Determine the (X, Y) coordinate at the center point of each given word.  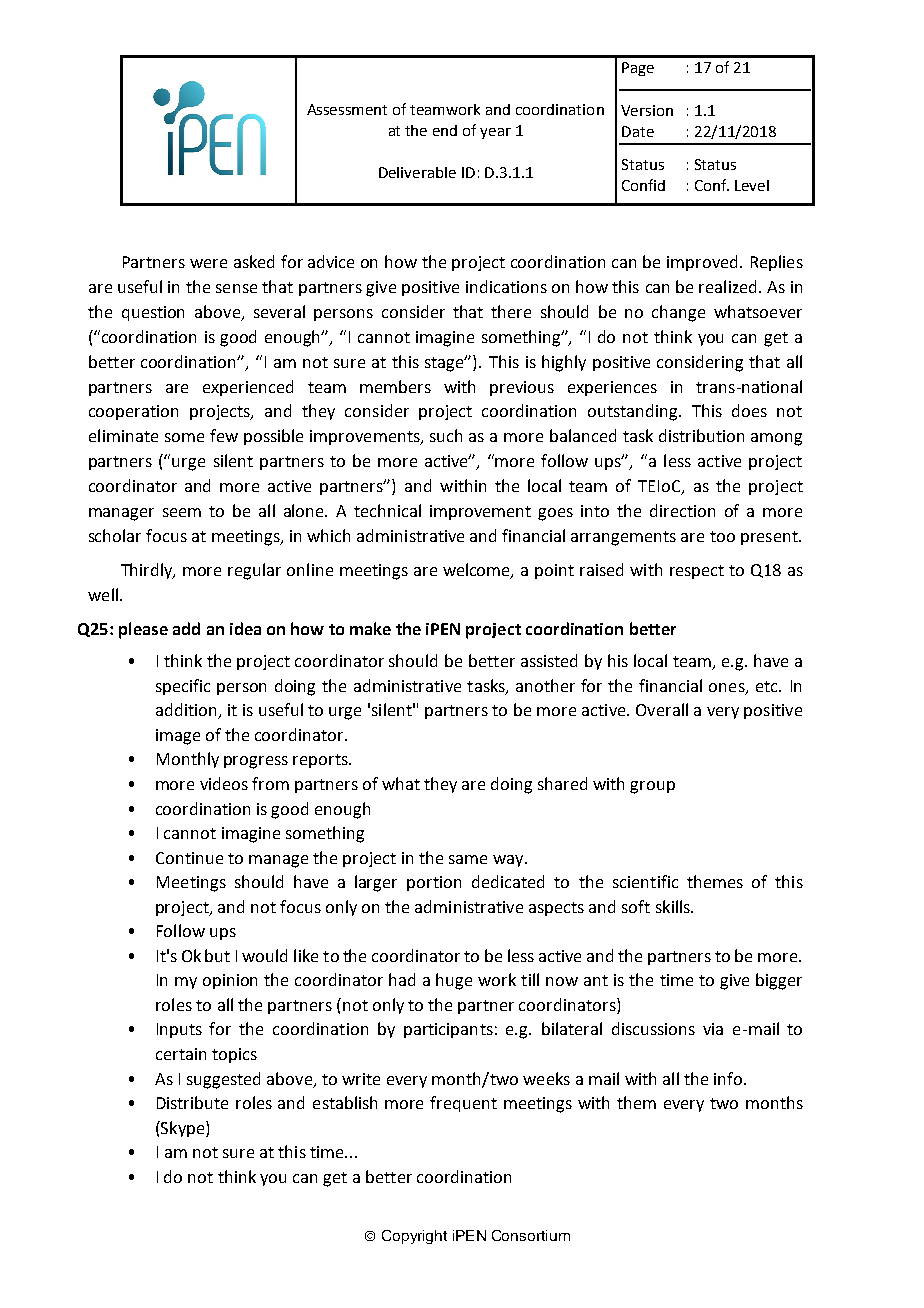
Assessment (347, 109)
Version (647, 110)
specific (183, 687)
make (370, 628)
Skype (183, 1129)
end (445, 130)
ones (728, 688)
